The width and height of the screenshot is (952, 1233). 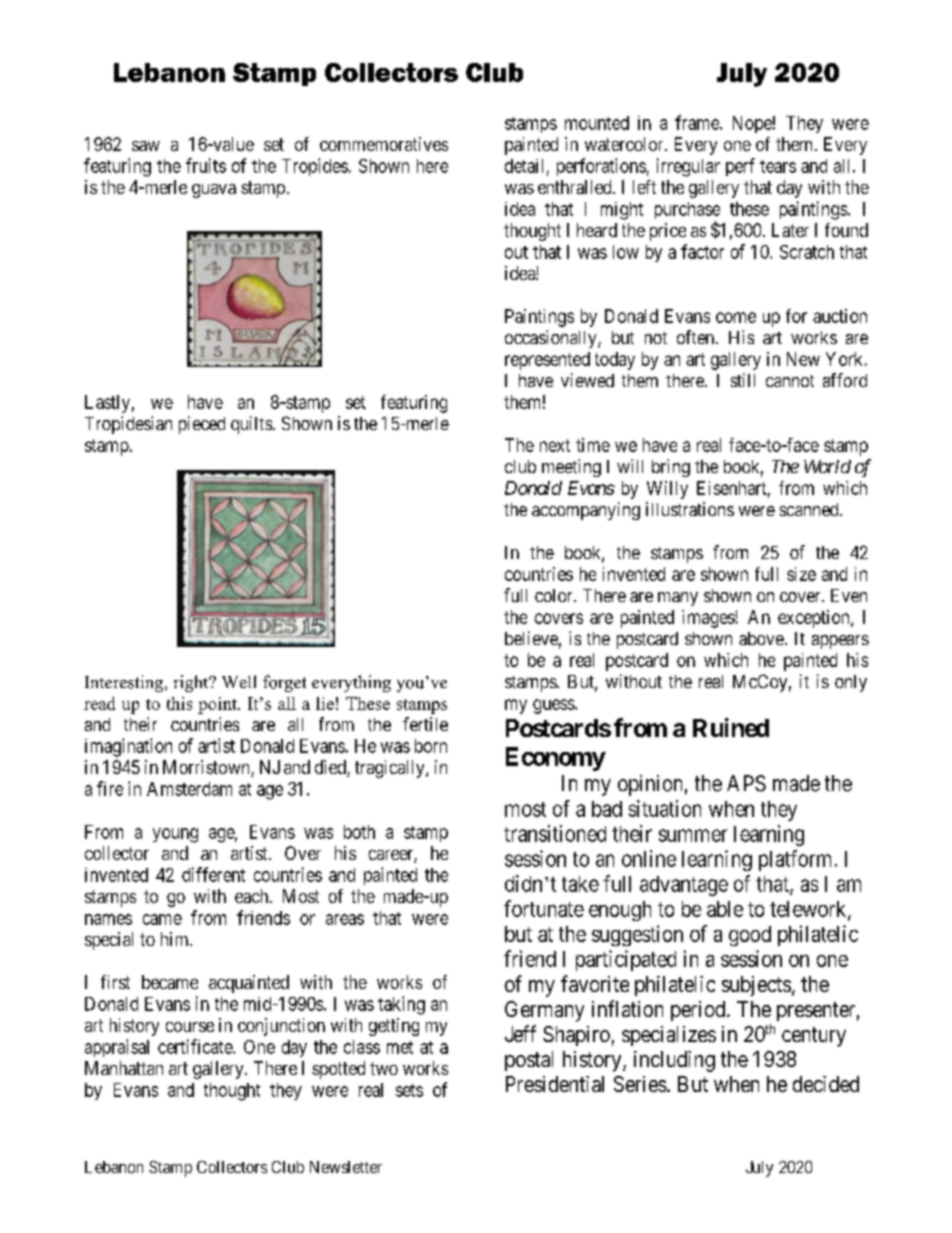 What do you see at coordinates (189, 789) in the screenshot?
I see `Amsterdam` at bounding box center [189, 789].
